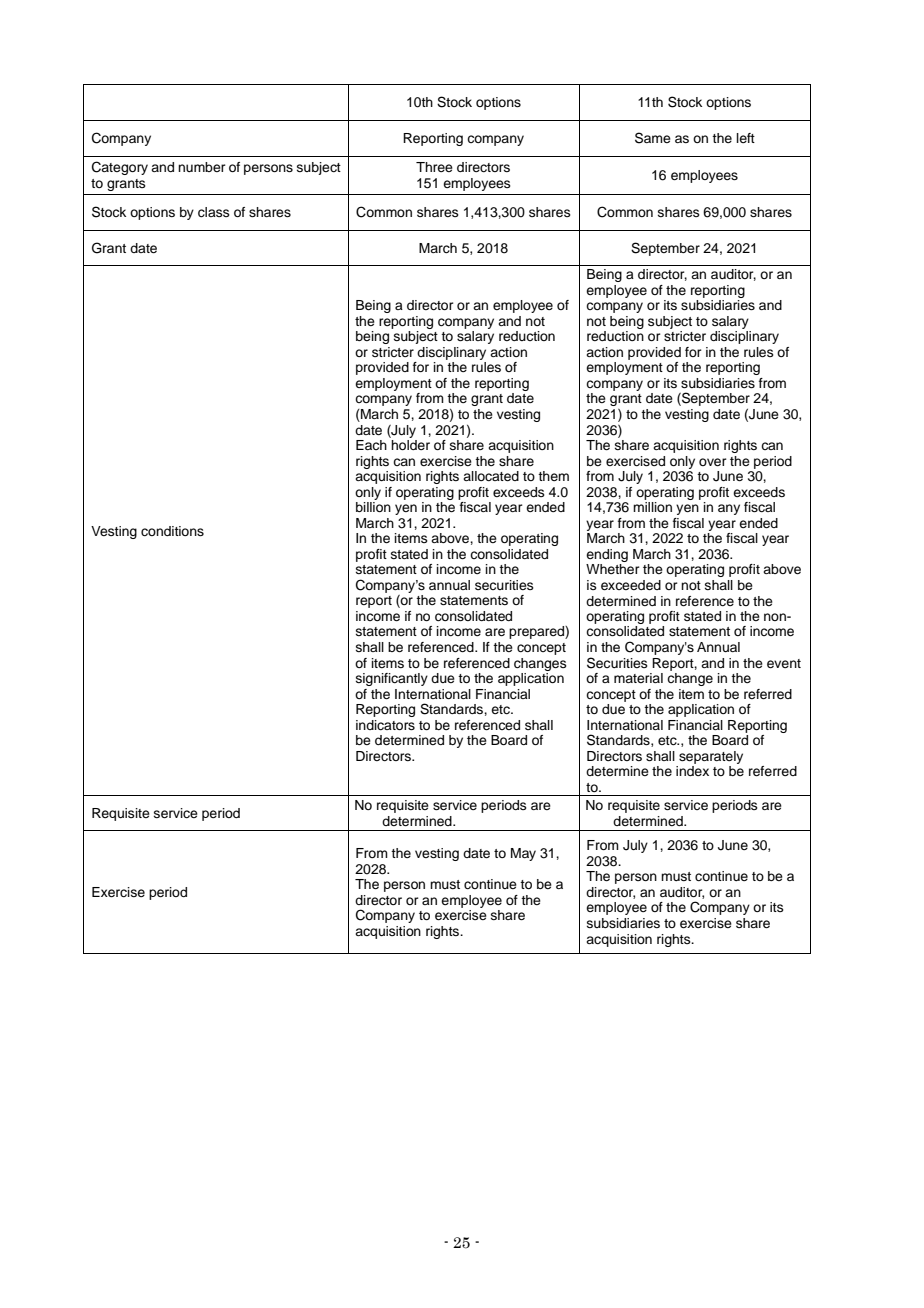  What do you see at coordinates (746, 138) in the screenshot?
I see `left` at bounding box center [746, 138].
